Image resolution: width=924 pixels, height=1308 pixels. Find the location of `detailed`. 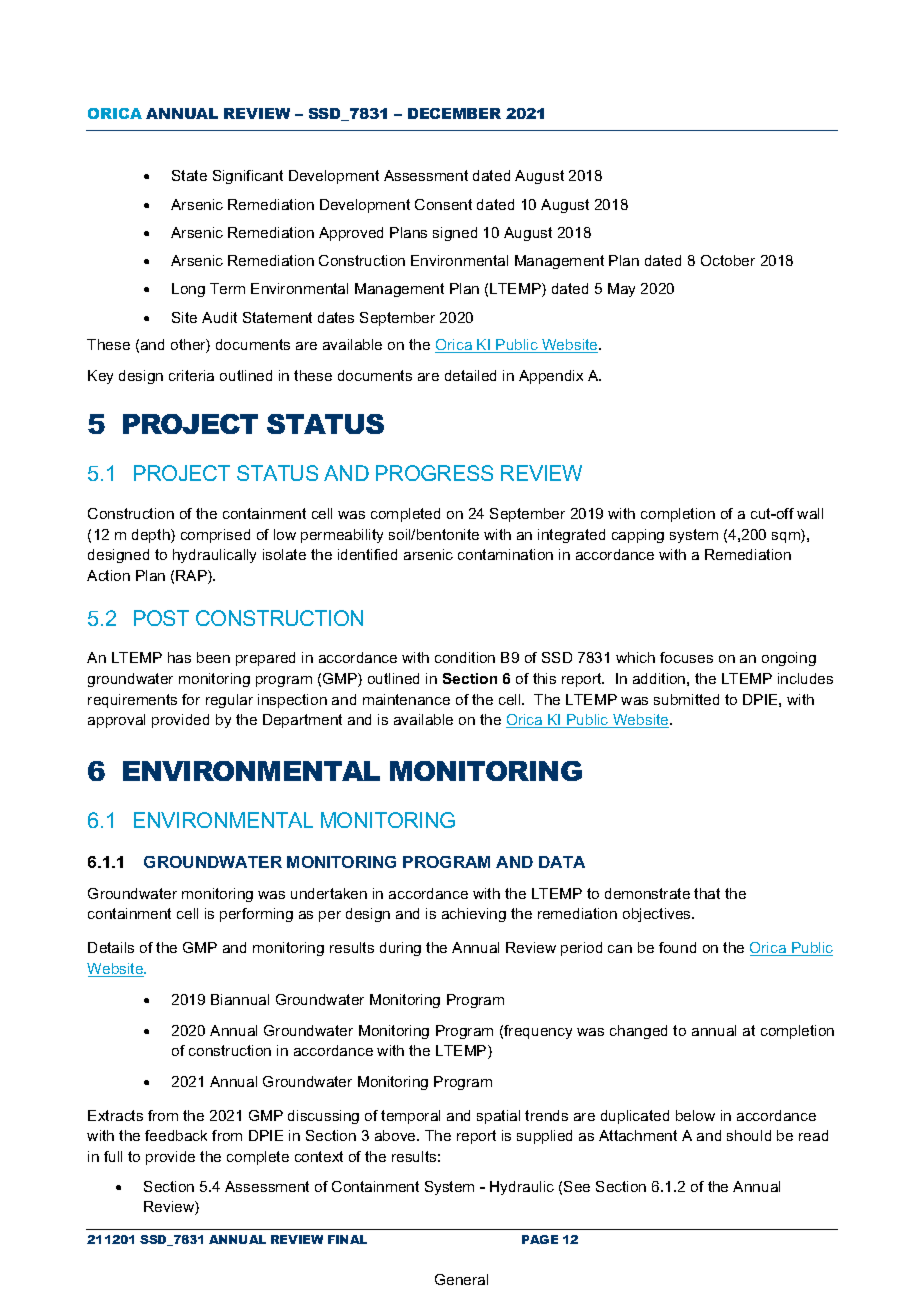

detailed is located at coordinates (470, 375).
